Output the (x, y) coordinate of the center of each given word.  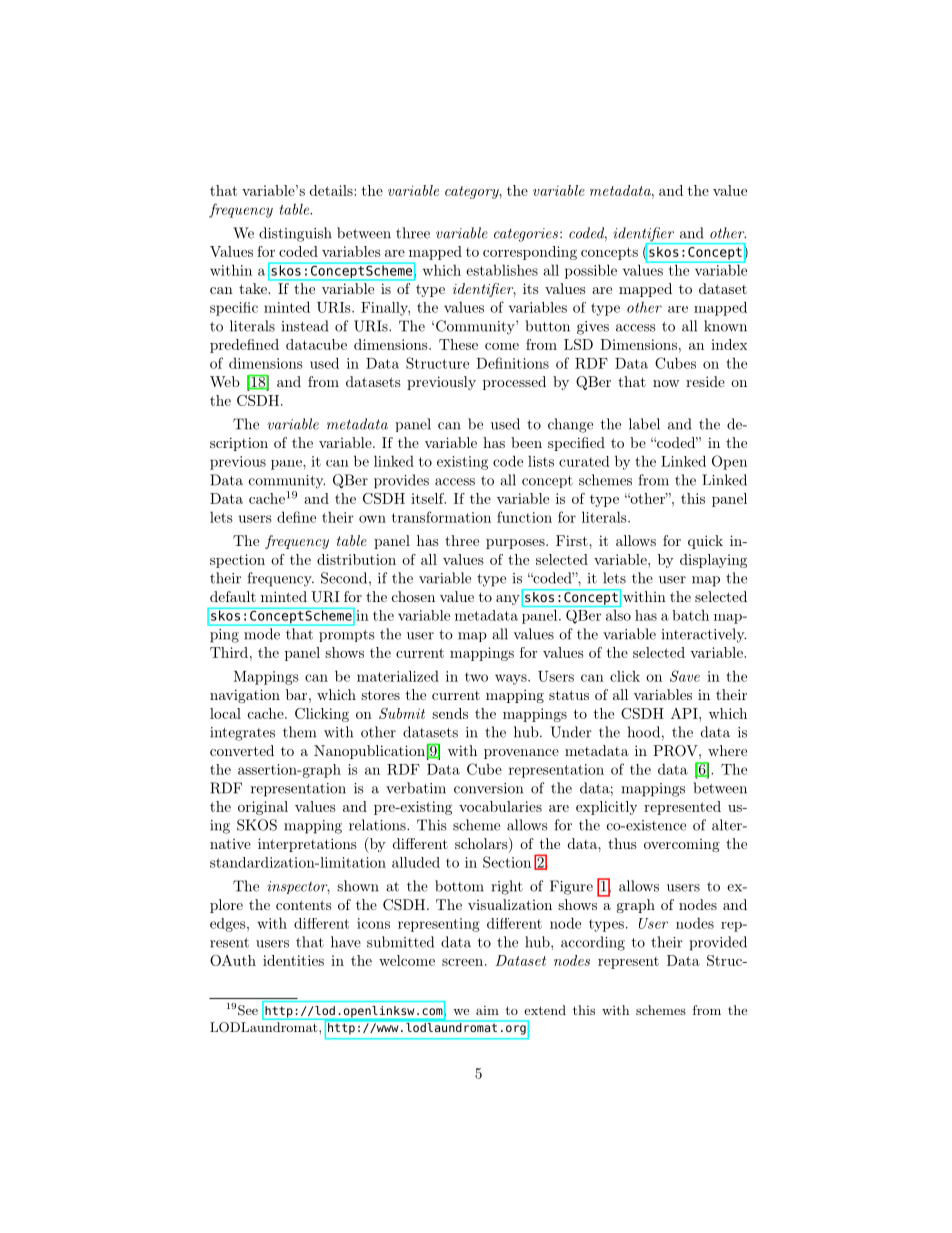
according (593, 943)
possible (591, 271)
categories (526, 235)
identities (293, 960)
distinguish (295, 234)
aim (487, 1010)
